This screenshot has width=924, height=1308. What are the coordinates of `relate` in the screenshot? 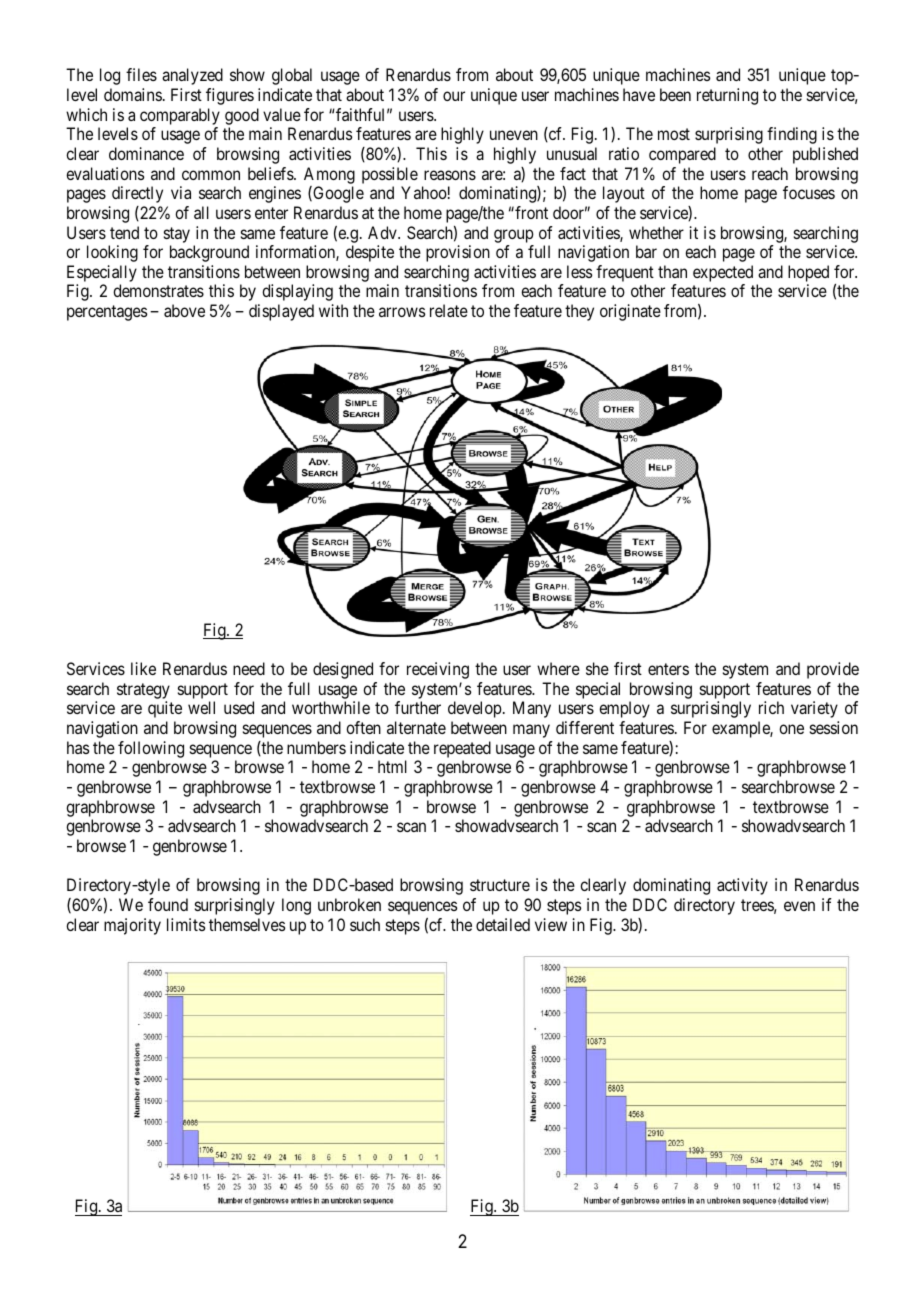 It's located at (449, 310).
